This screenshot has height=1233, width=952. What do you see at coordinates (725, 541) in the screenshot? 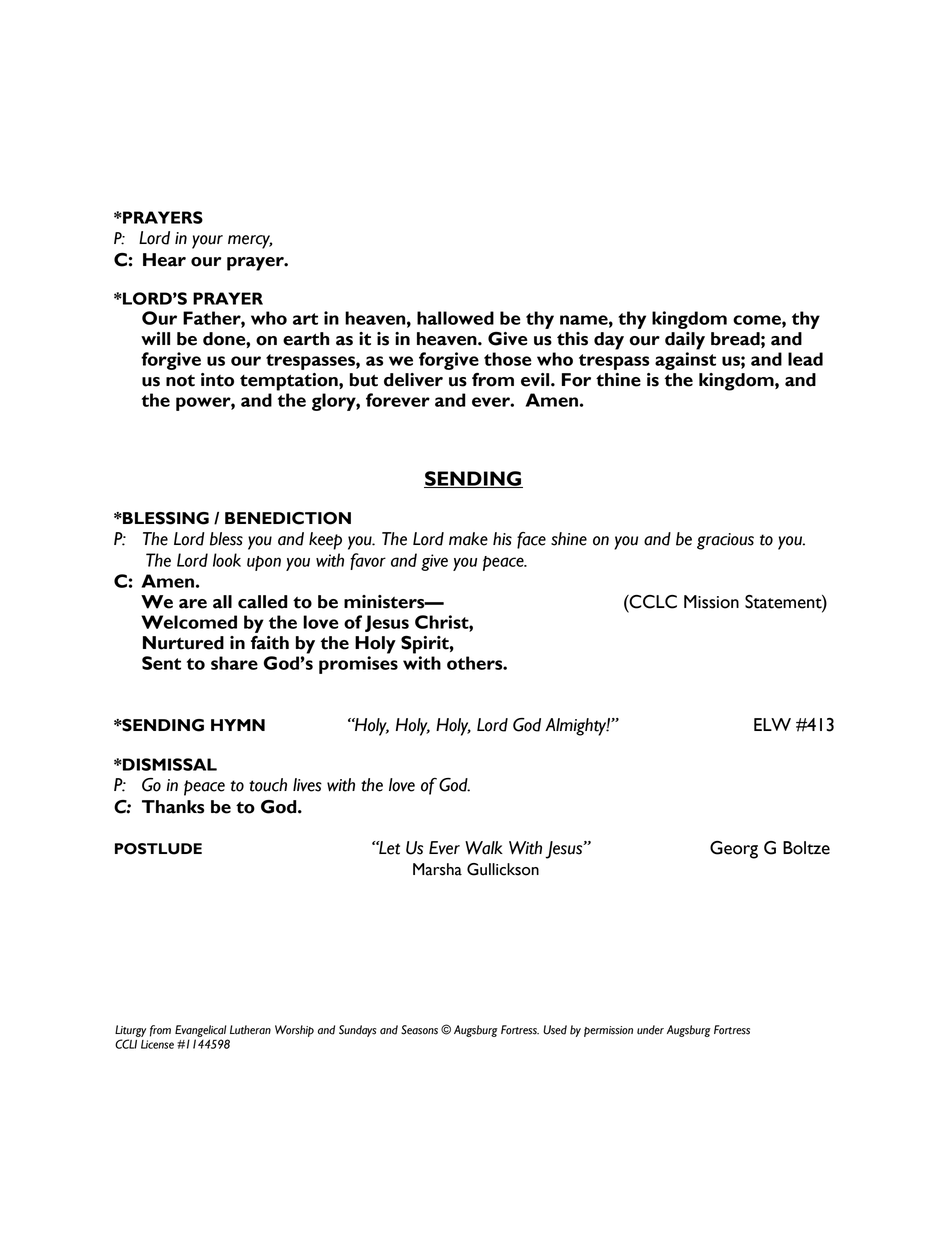
I see `gracious` at bounding box center [725, 541].
